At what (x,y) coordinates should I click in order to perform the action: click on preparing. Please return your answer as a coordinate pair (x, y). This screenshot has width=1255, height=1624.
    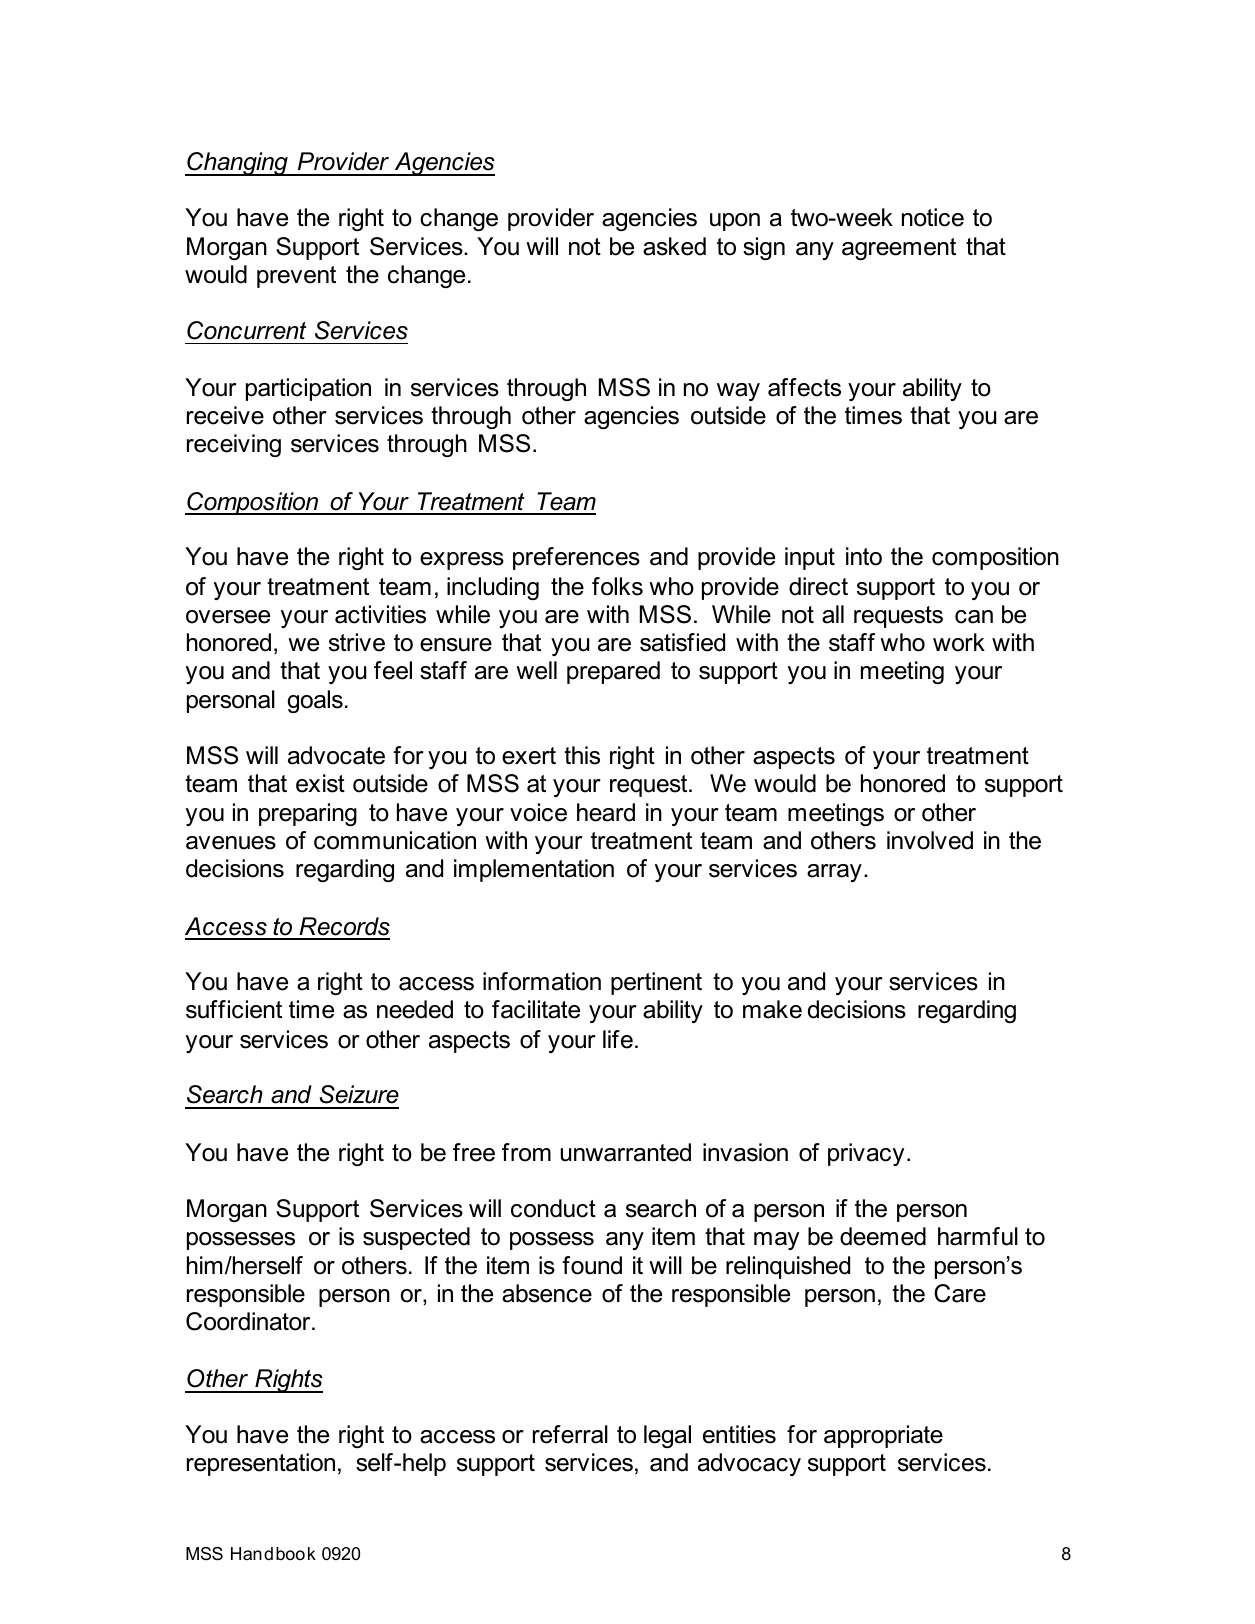
    Looking at the image, I should click on (308, 814).
